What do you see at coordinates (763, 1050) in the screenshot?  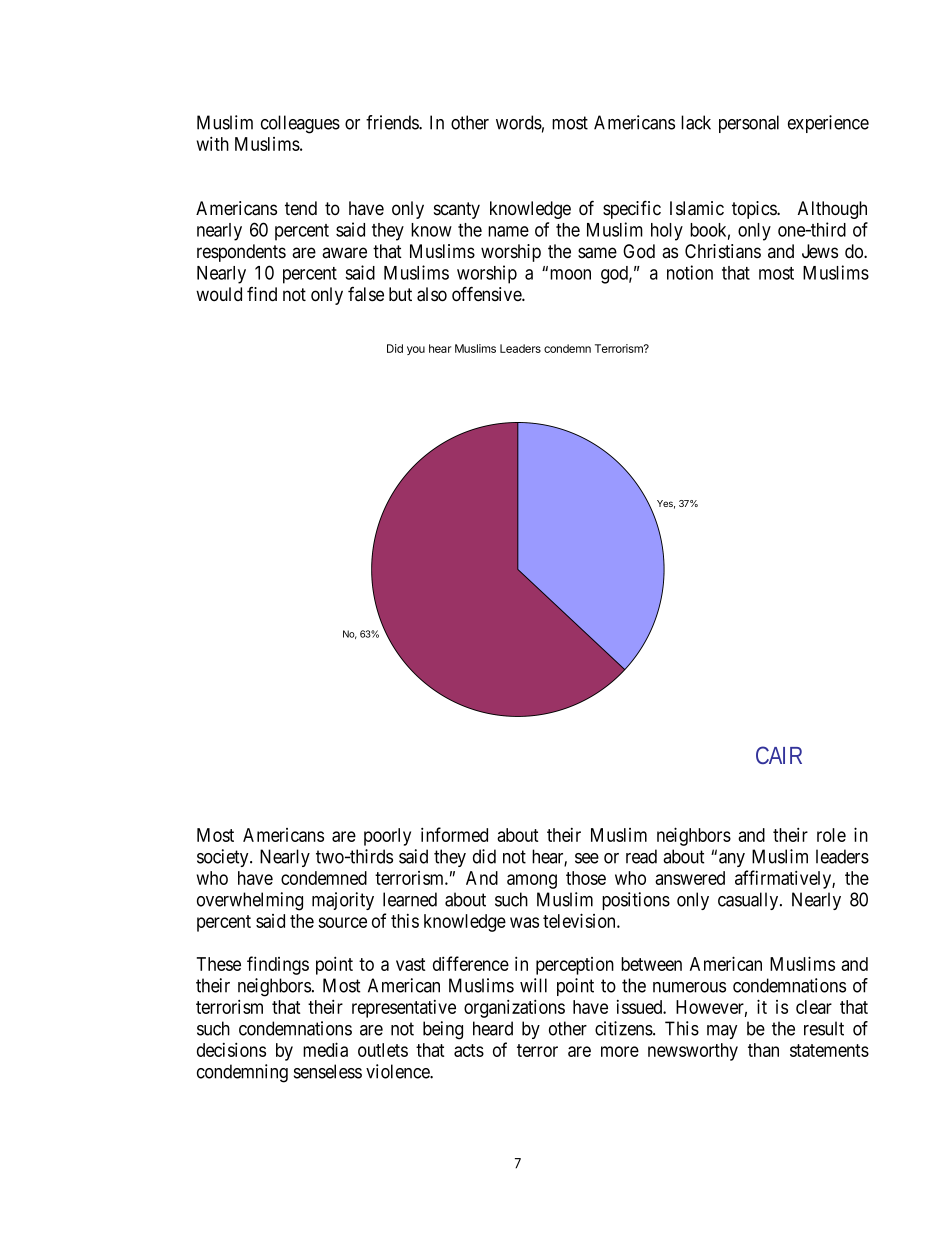 I see `than` at bounding box center [763, 1050].
